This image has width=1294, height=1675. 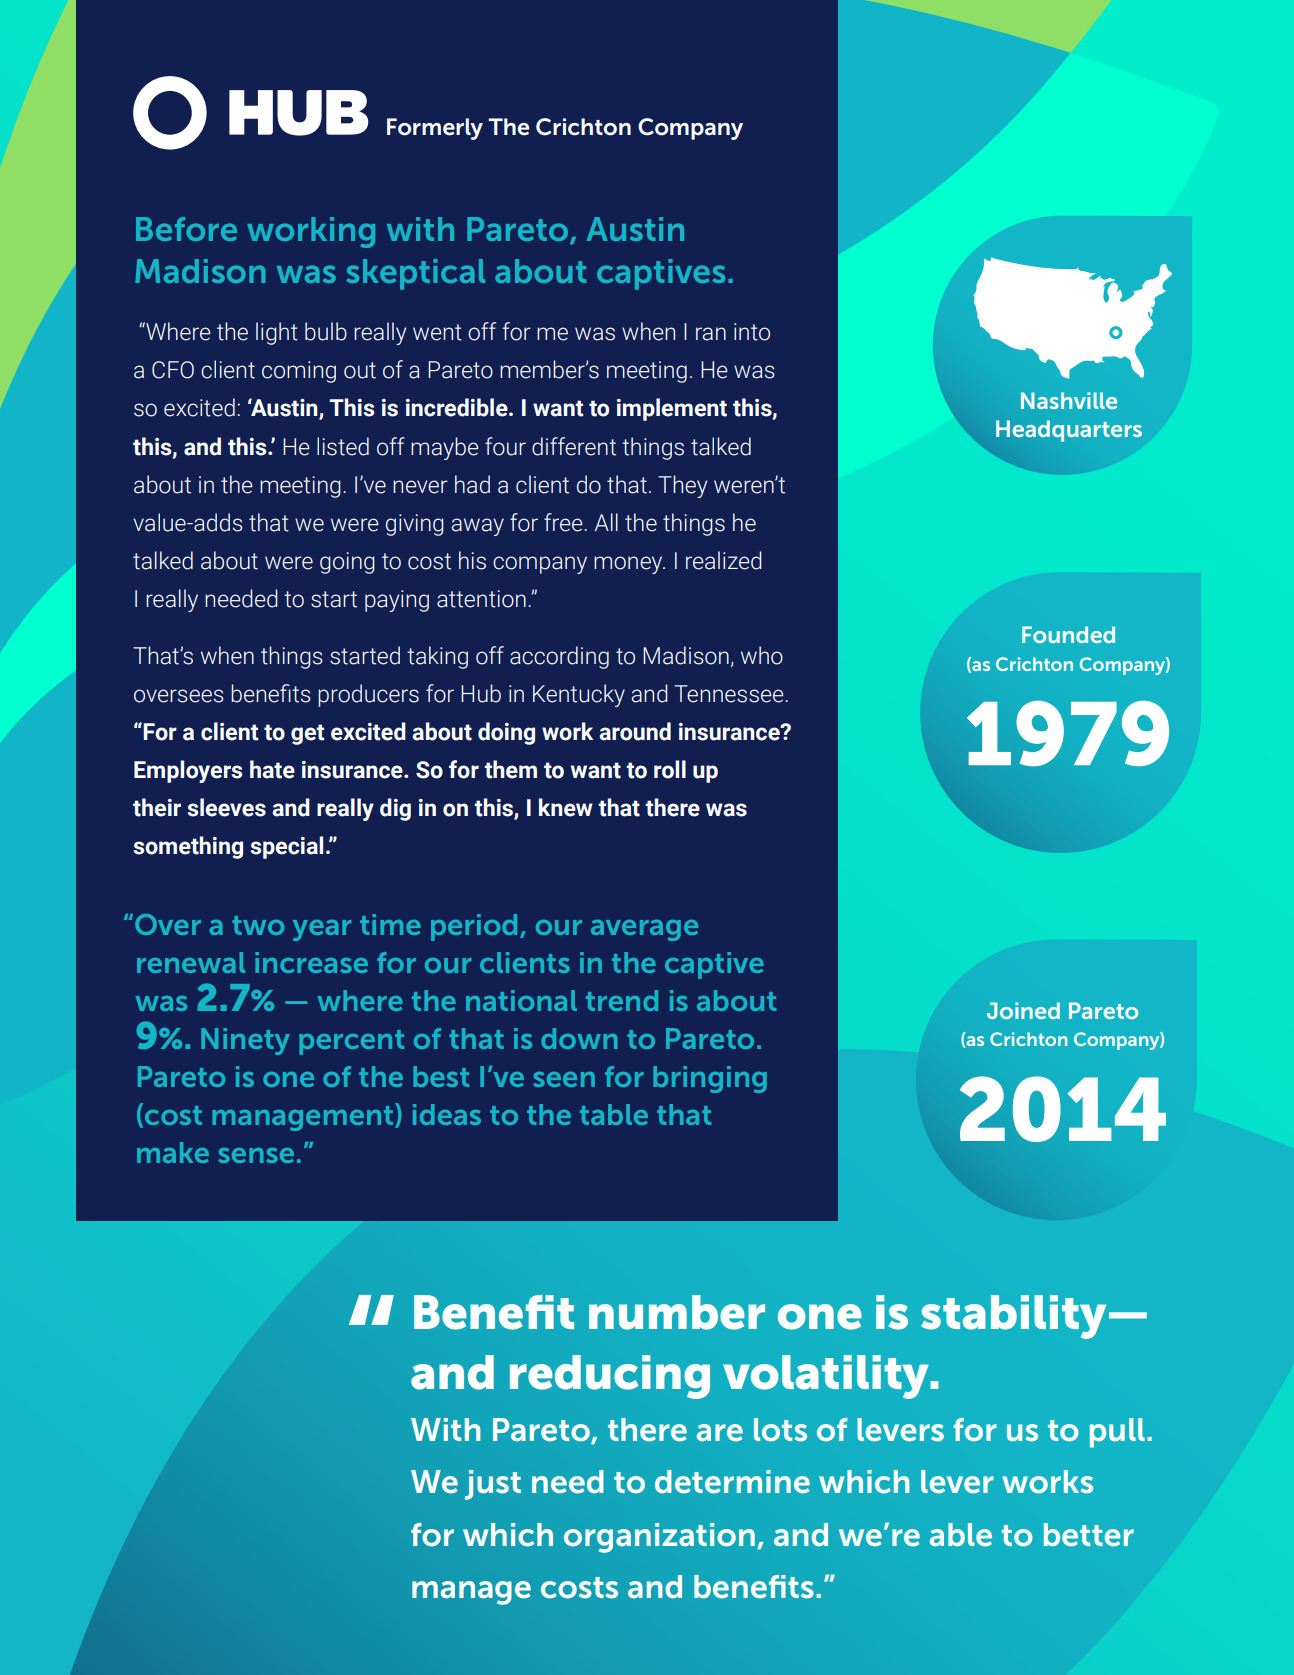 What do you see at coordinates (1069, 400) in the image?
I see `Nashville` at bounding box center [1069, 400].
